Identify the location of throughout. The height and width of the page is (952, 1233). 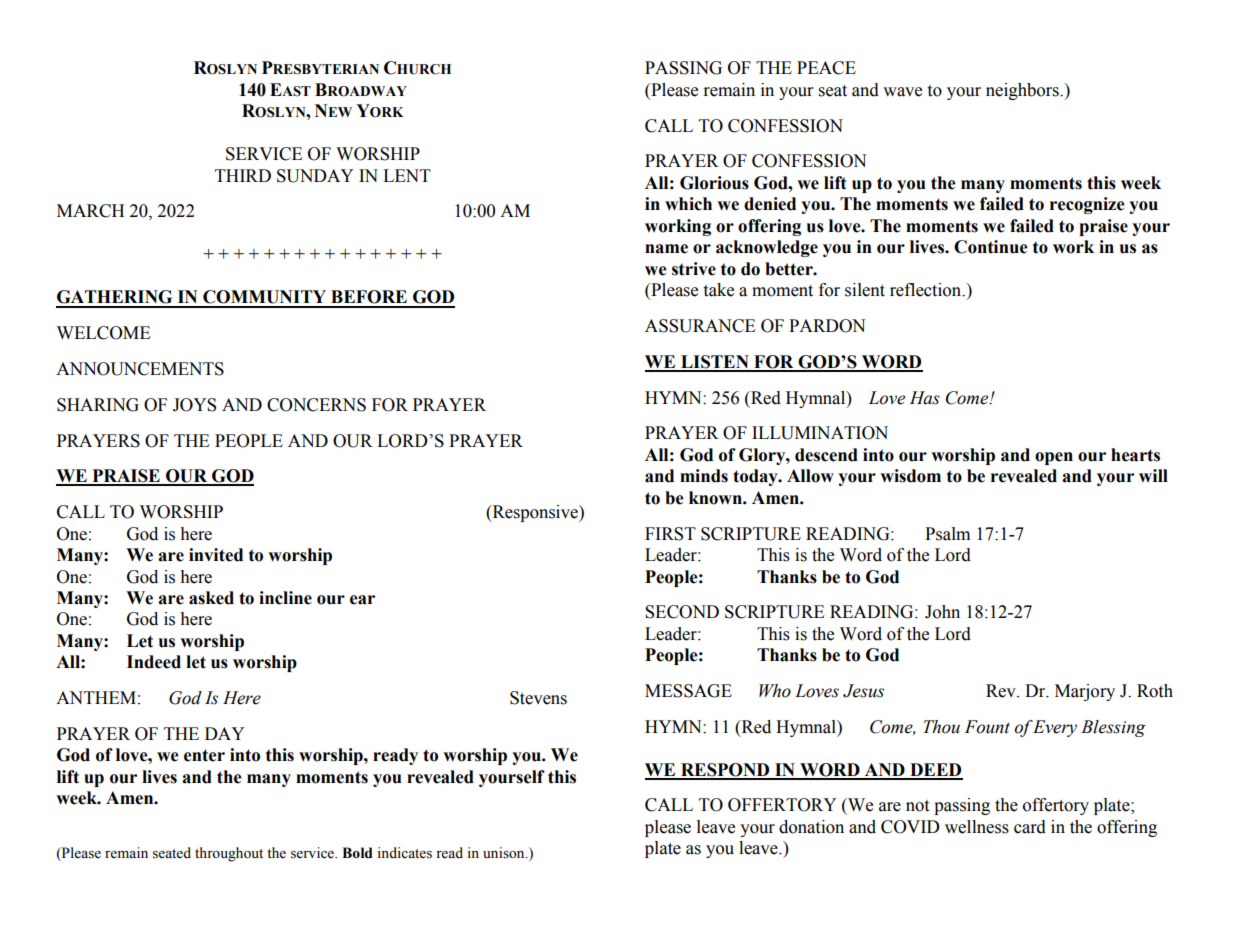
(229, 854).
